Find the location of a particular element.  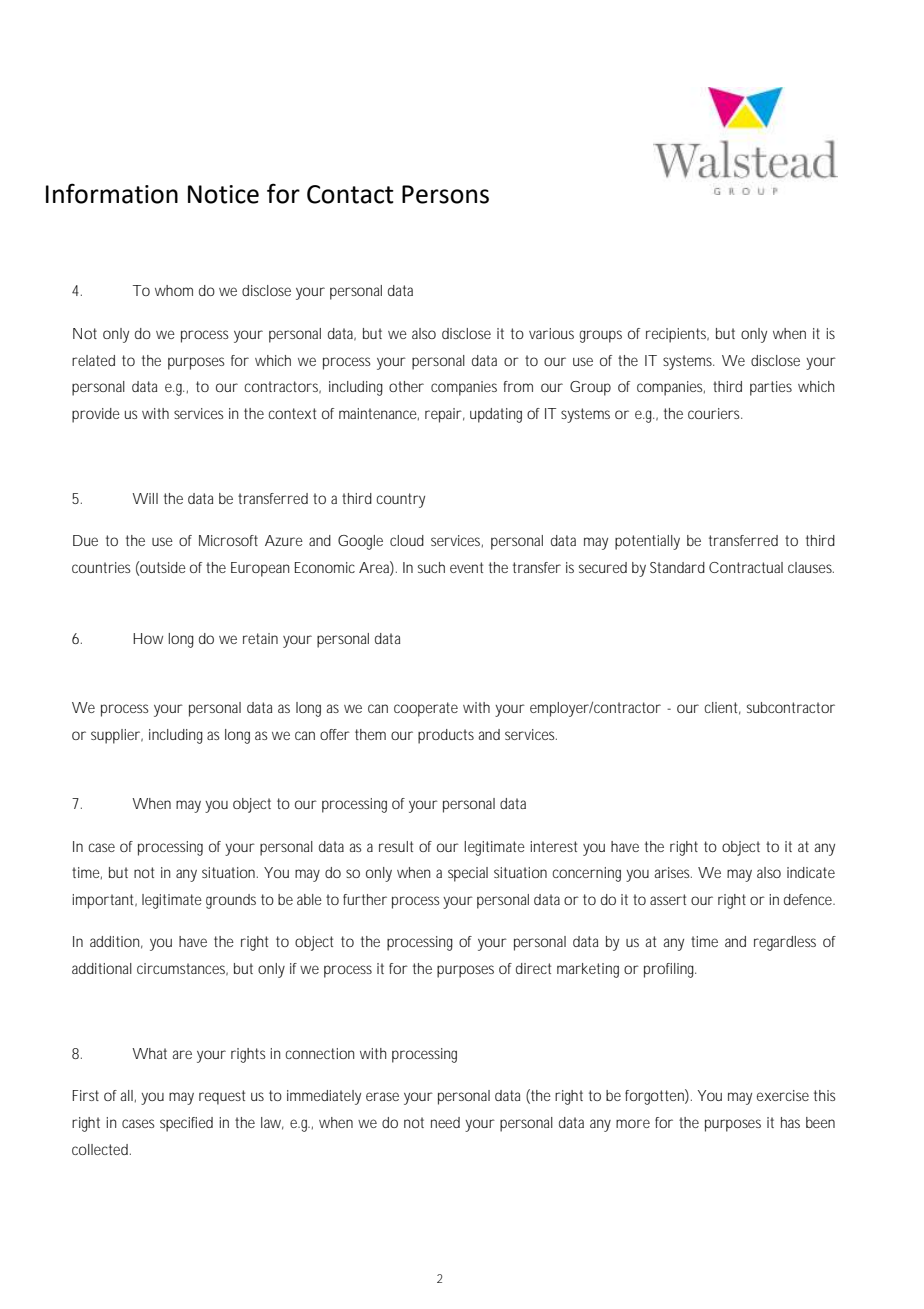

Will is located at coordinates (145, 498).
